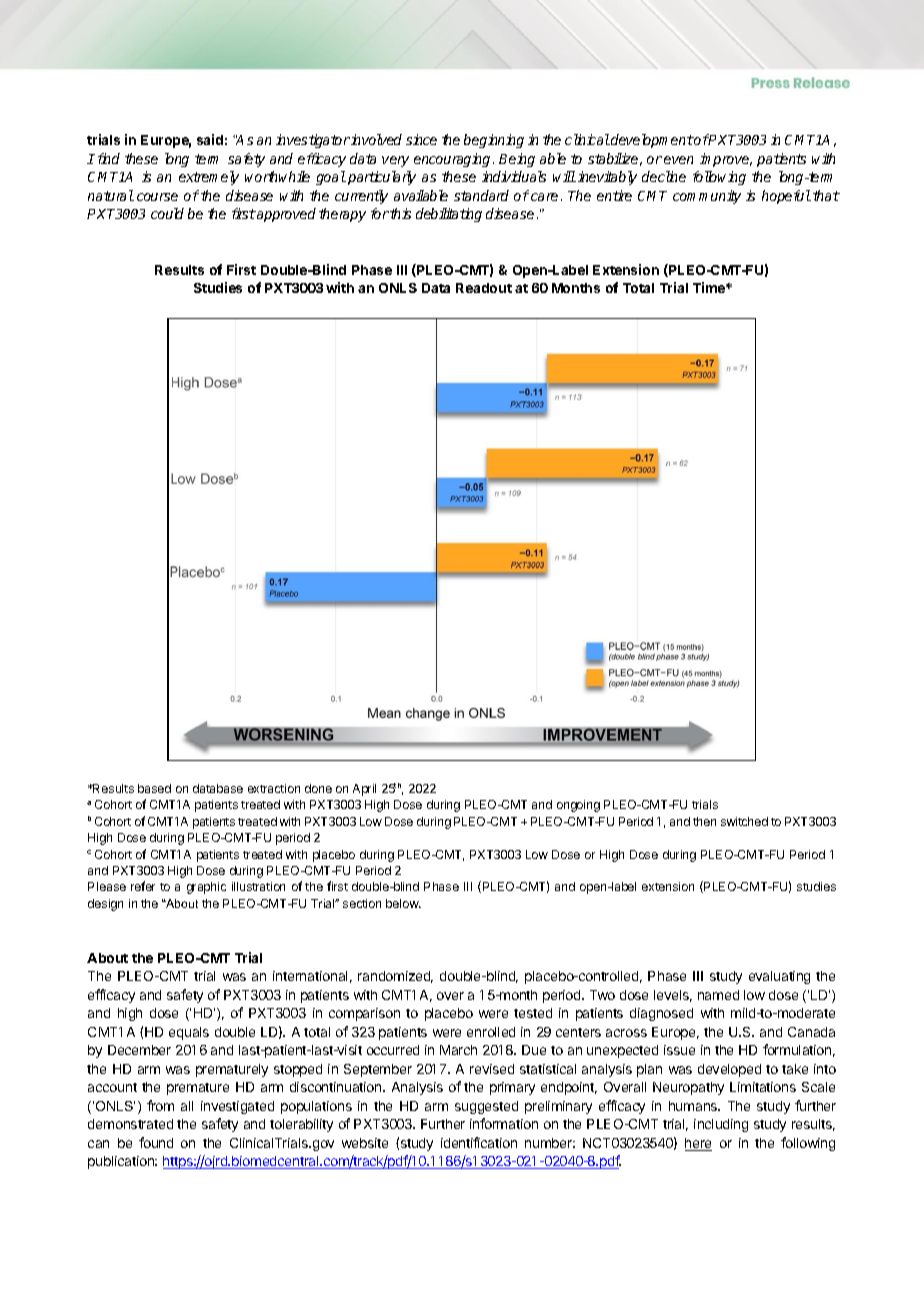 This screenshot has height=1309, width=924. I want to click on April, so click(364, 790).
